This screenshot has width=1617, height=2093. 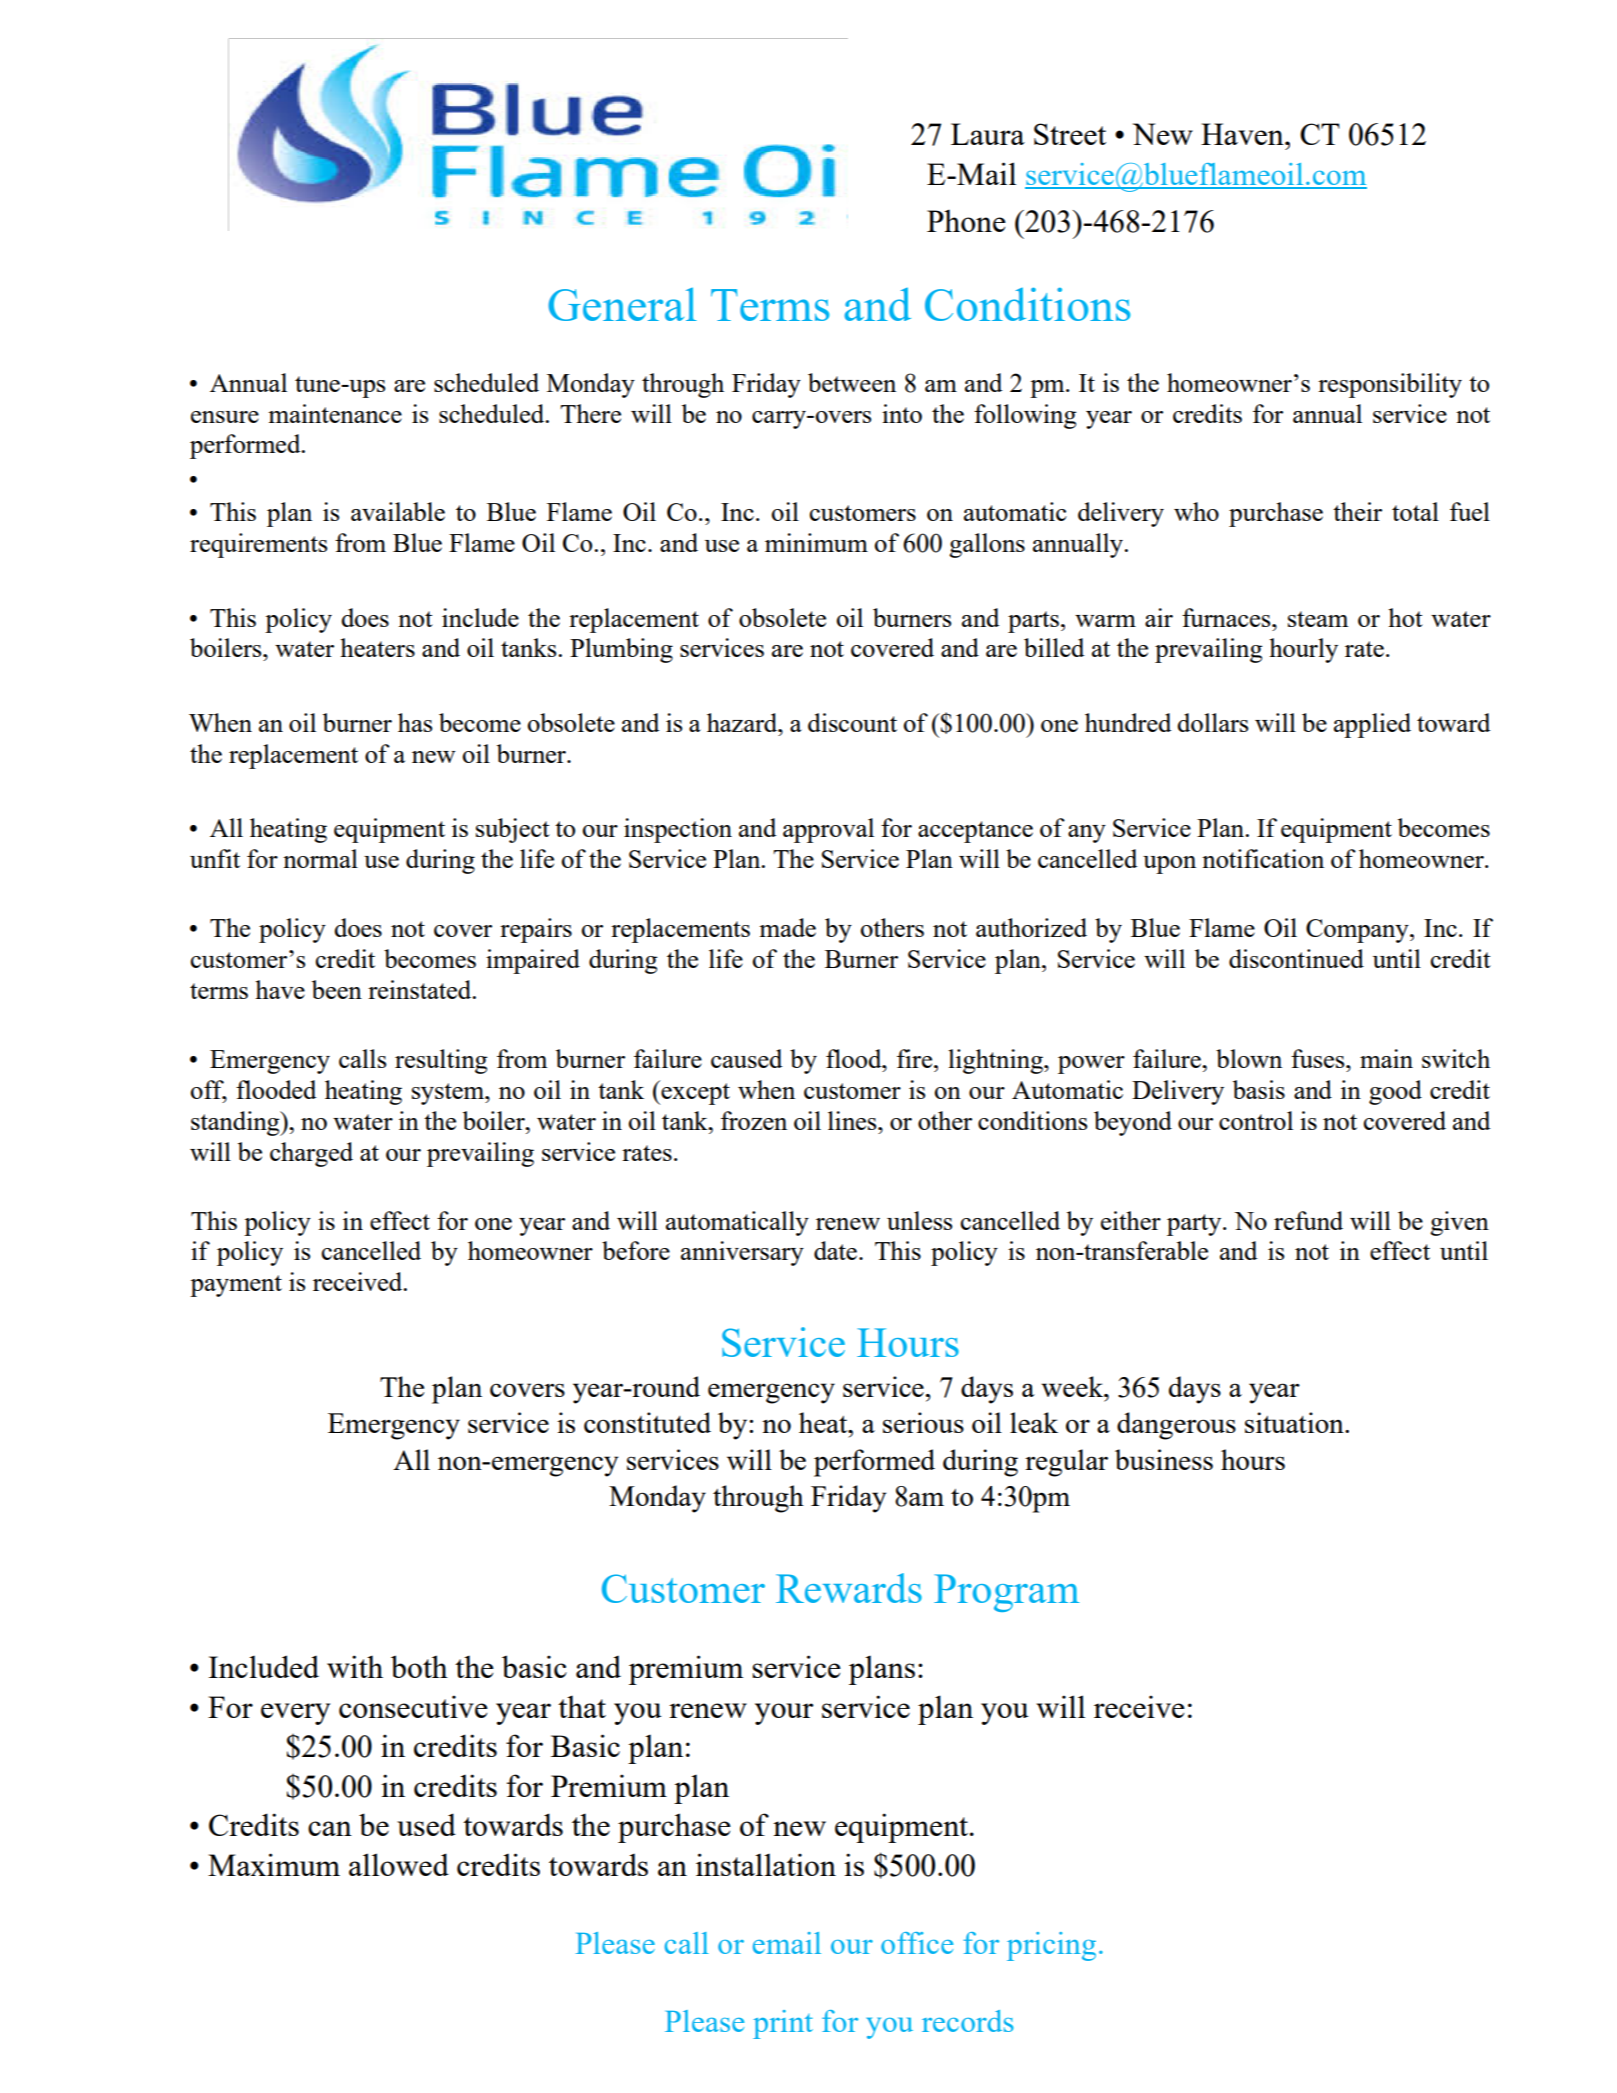 I want to click on allowed, so click(x=399, y=1864).
